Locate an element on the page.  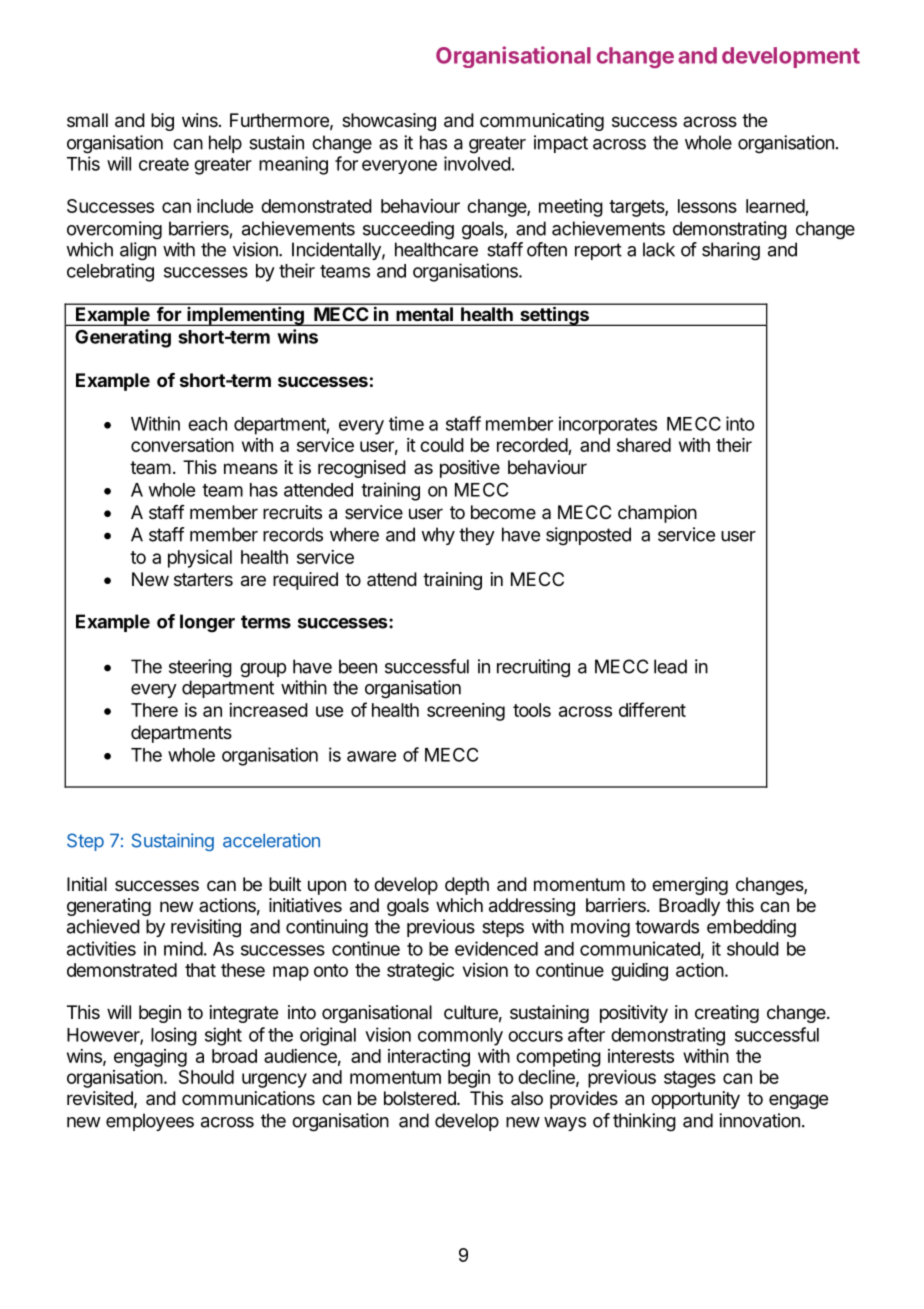
shared is located at coordinates (644, 445).
